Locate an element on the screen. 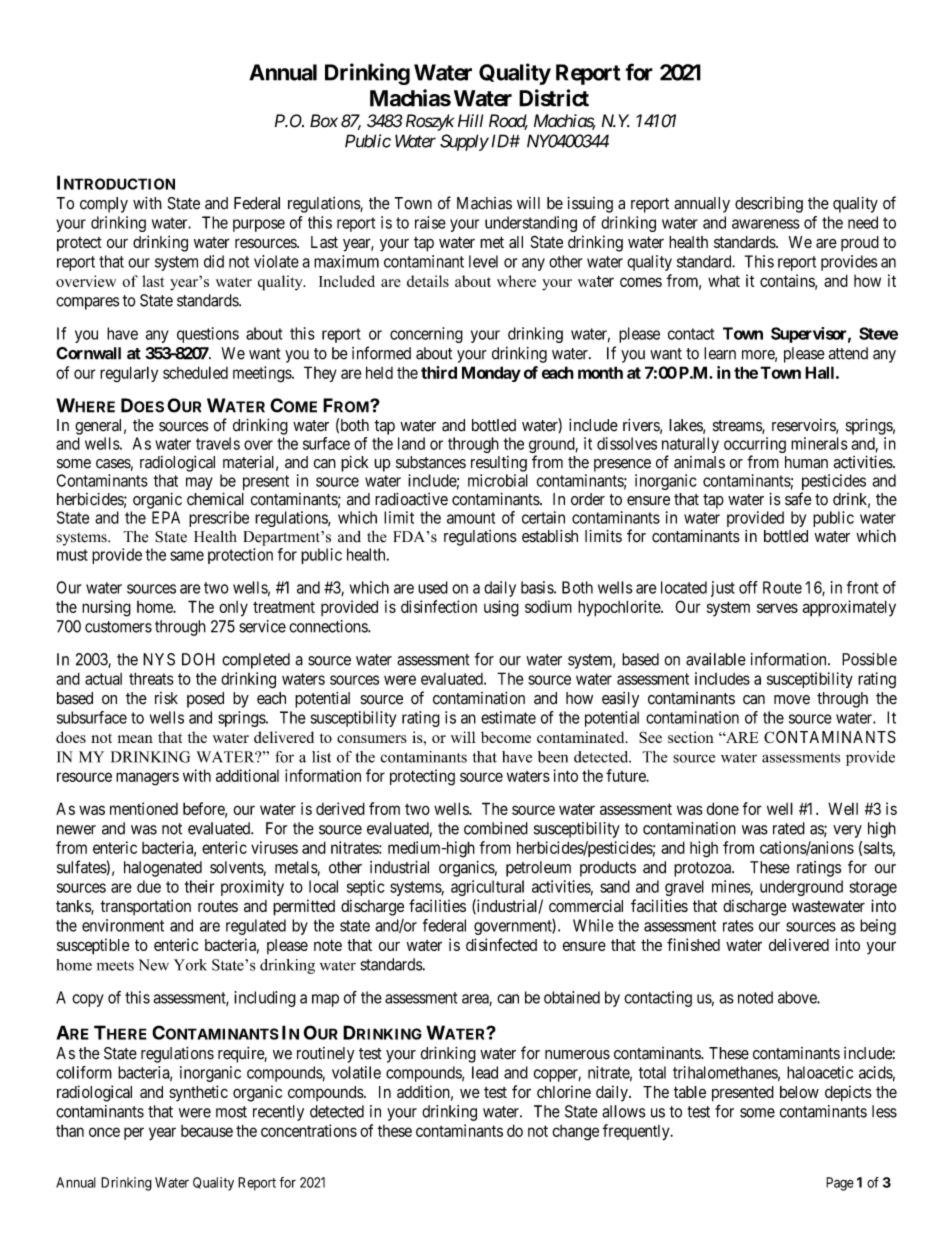 The image size is (952, 1233). because is located at coordinates (207, 1131).
